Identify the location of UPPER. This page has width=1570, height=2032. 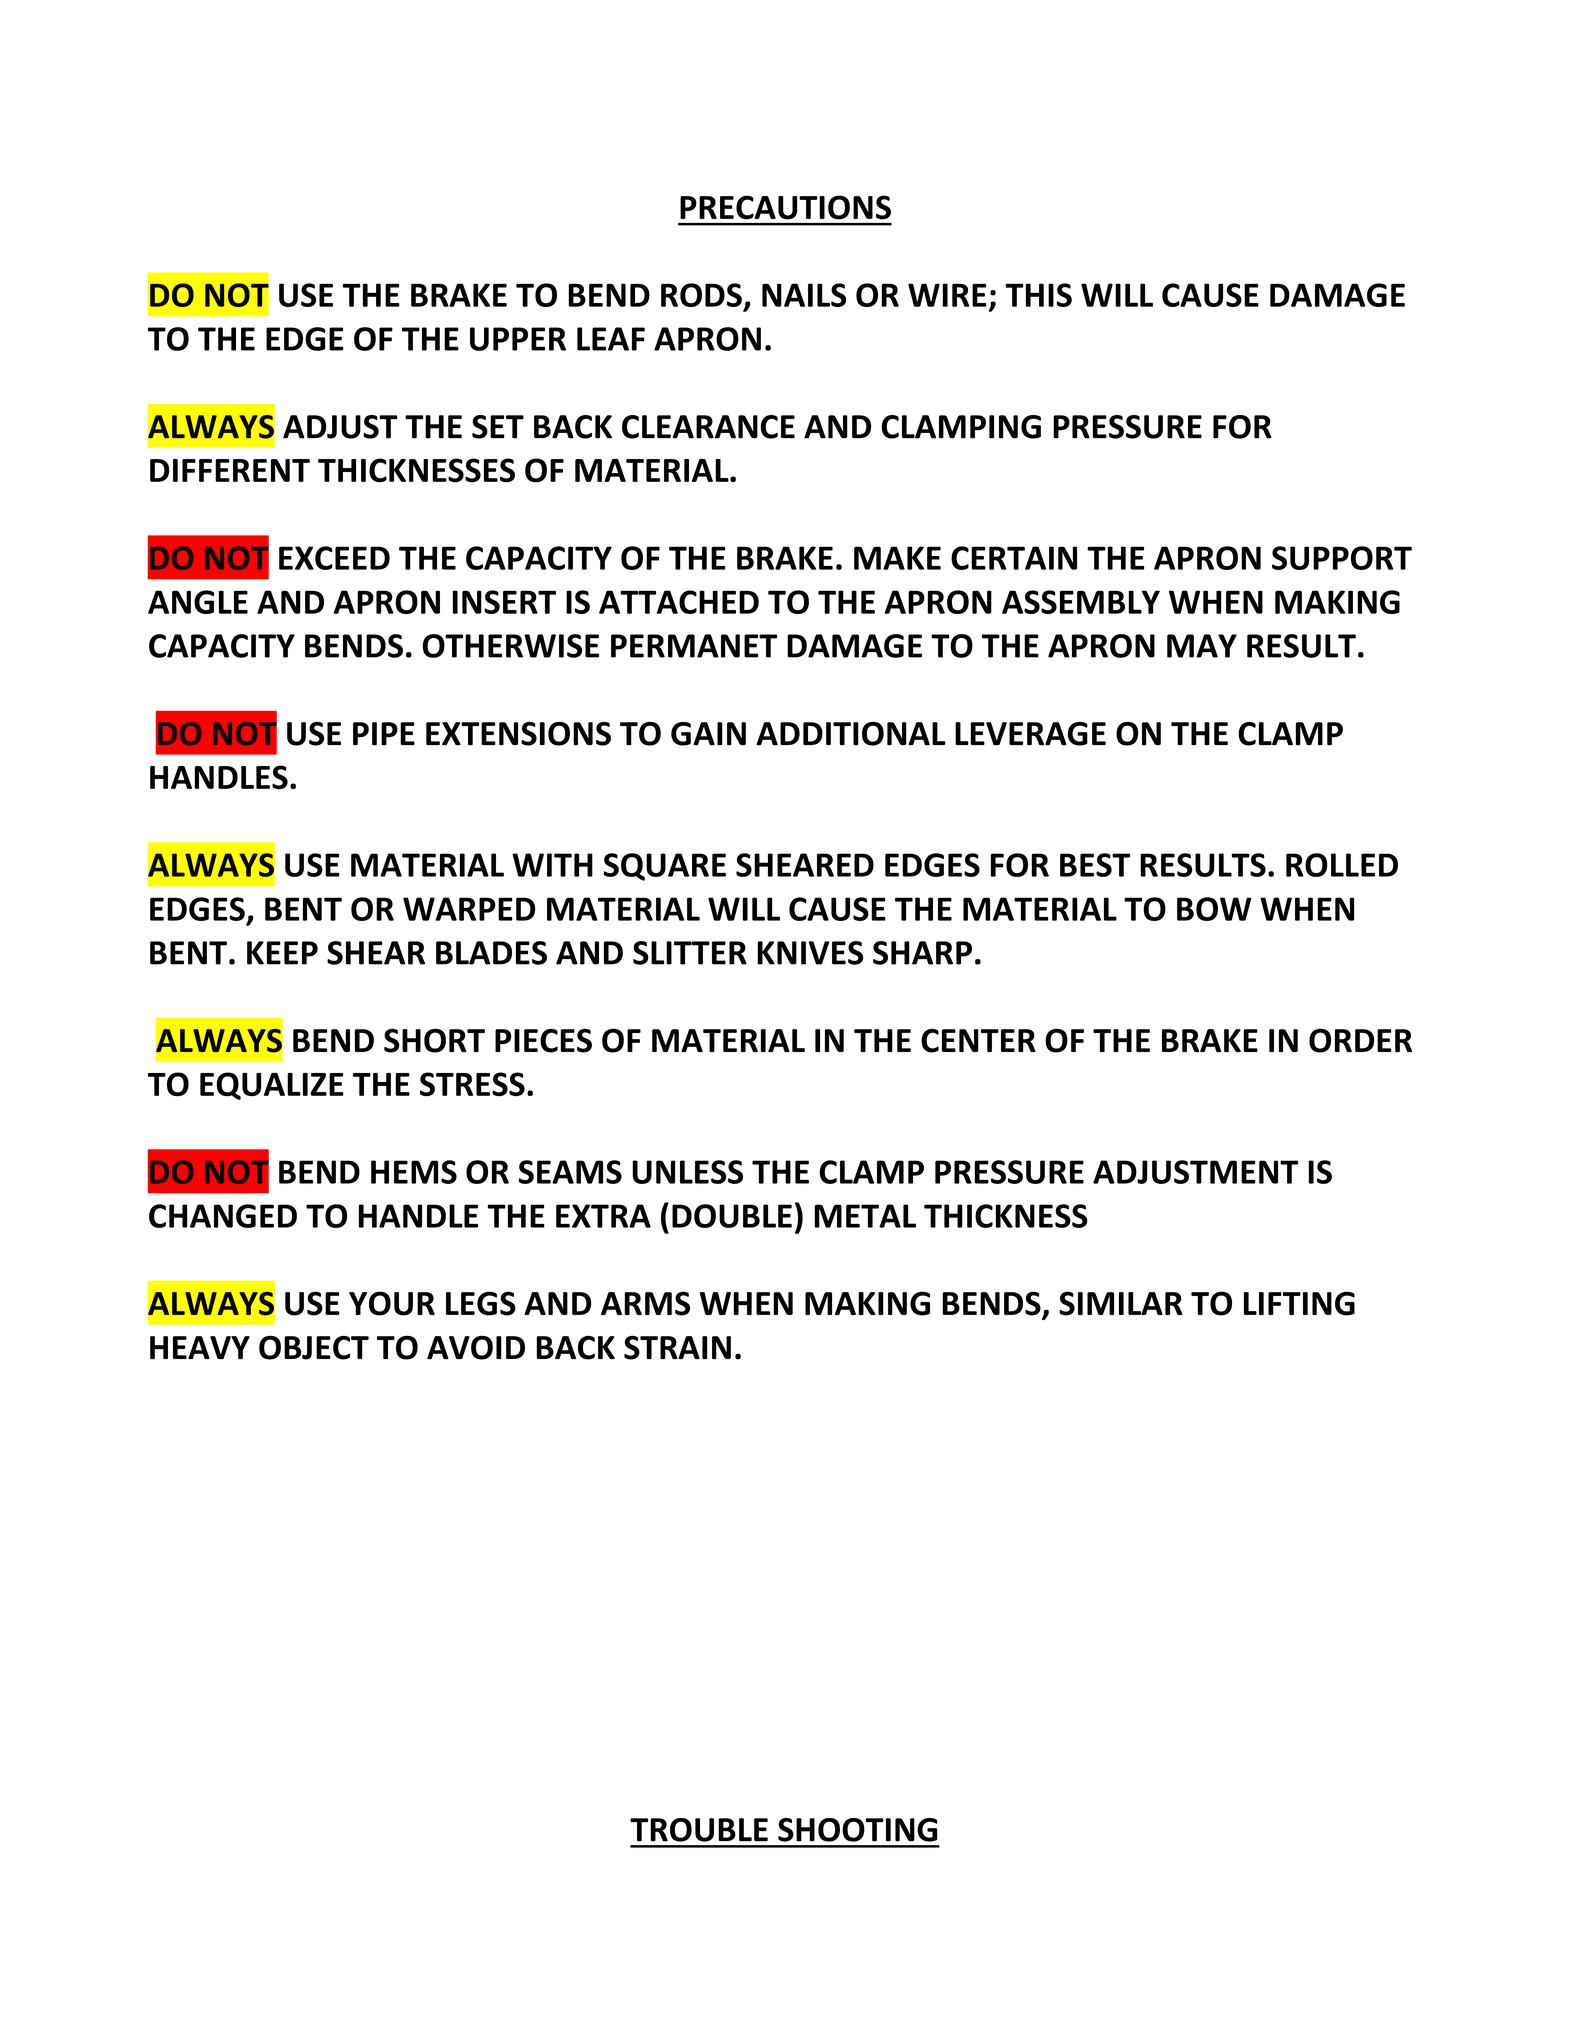
(518, 339).
